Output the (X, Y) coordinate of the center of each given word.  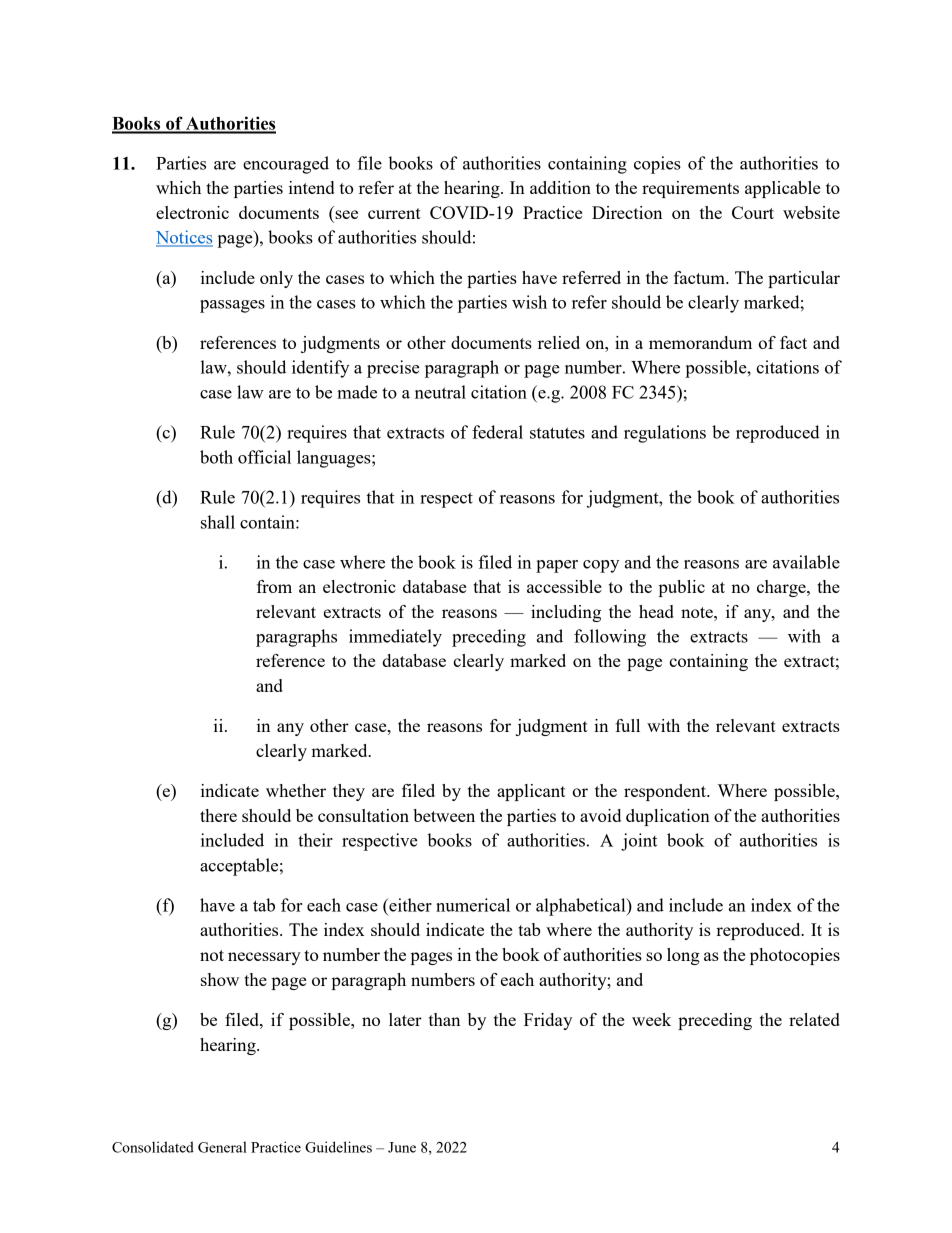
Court (753, 212)
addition (560, 187)
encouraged (286, 165)
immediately (395, 638)
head (656, 611)
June (402, 1147)
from (274, 586)
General (222, 1147)
